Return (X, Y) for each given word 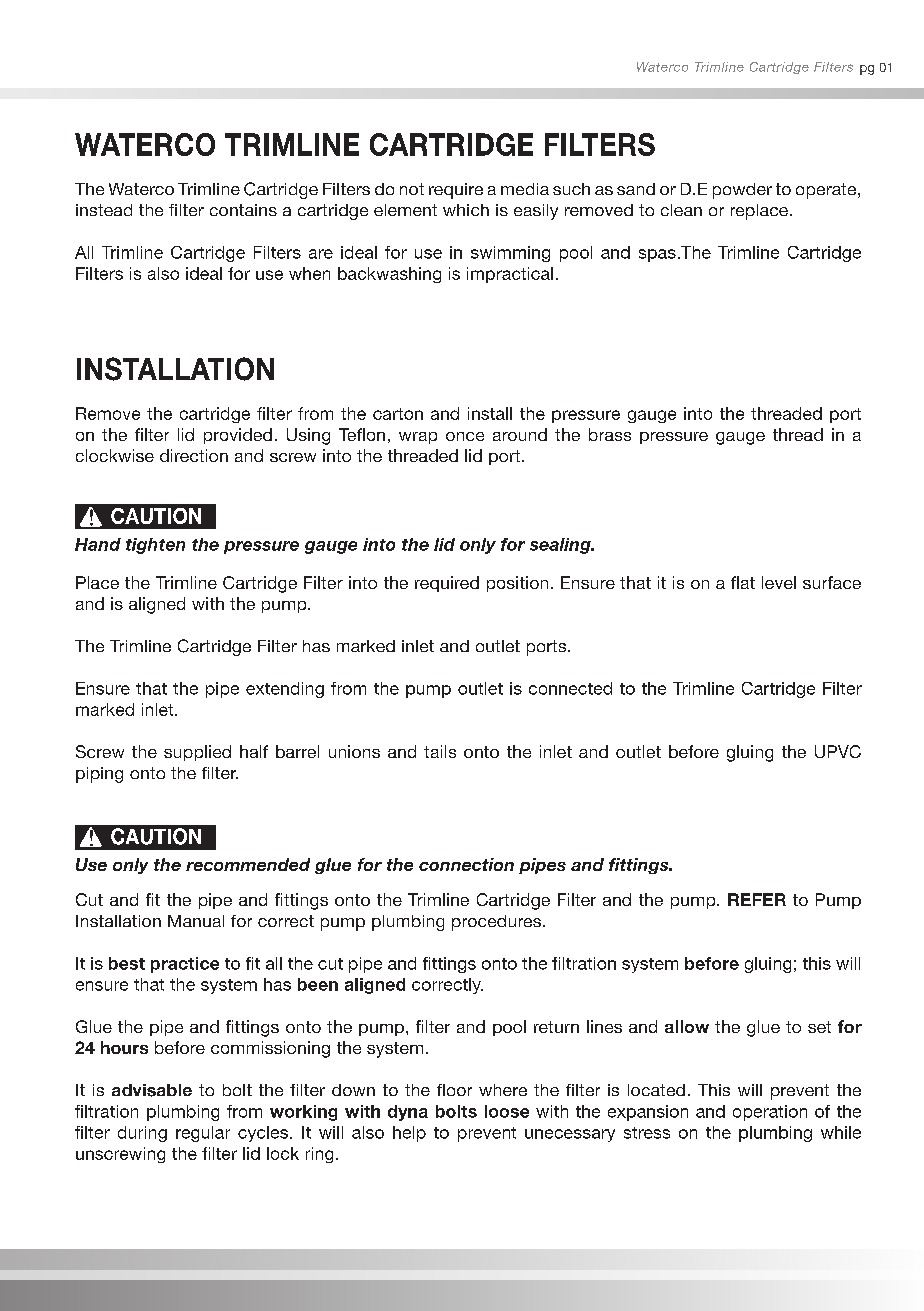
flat (743, 582)
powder (742, 191)
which (466, 210)
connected (570, 688)
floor (454, 1090)
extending (285, 690)
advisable (152, 1090)
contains (243, 210)
